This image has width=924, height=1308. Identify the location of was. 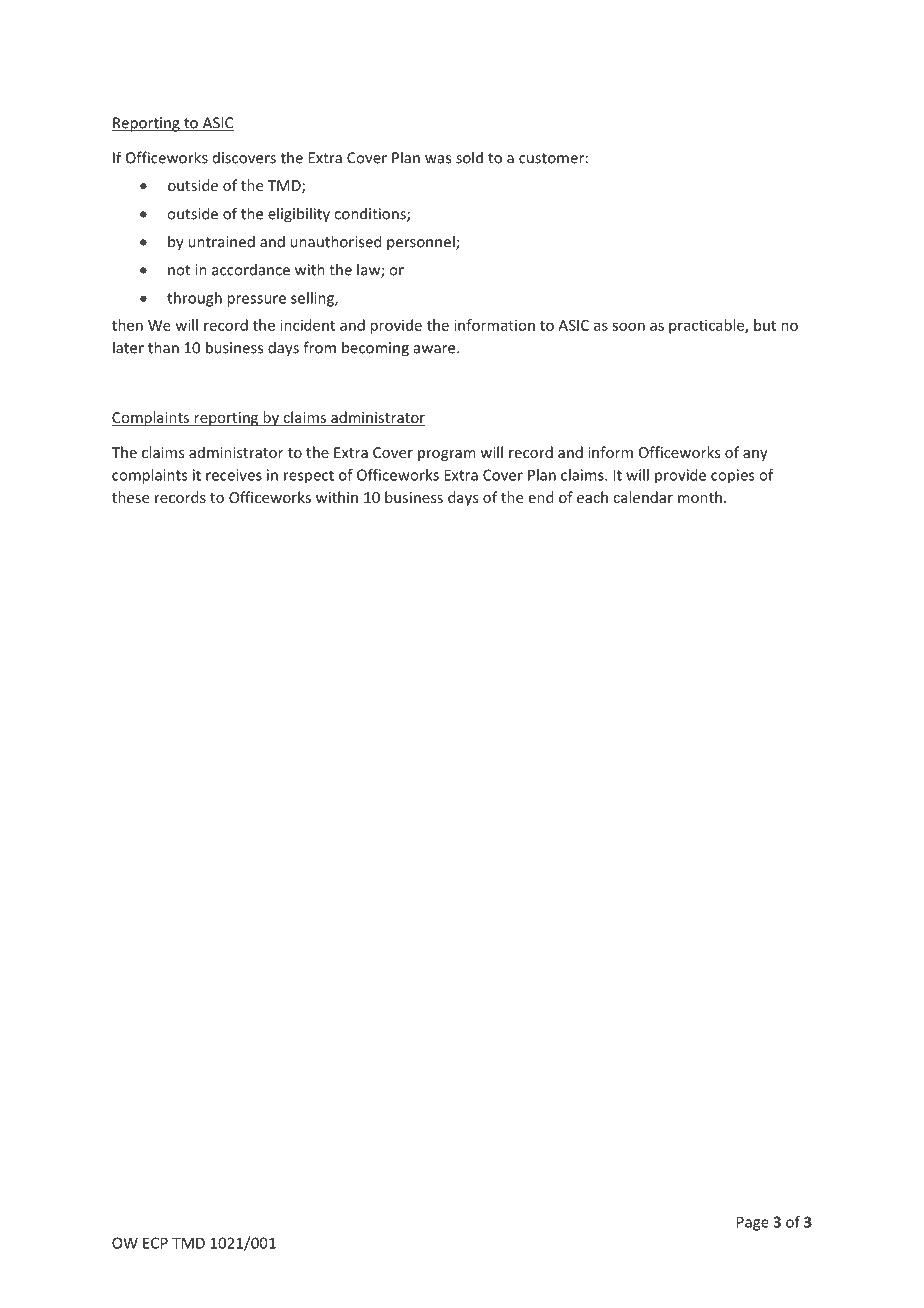
(438, 159).
